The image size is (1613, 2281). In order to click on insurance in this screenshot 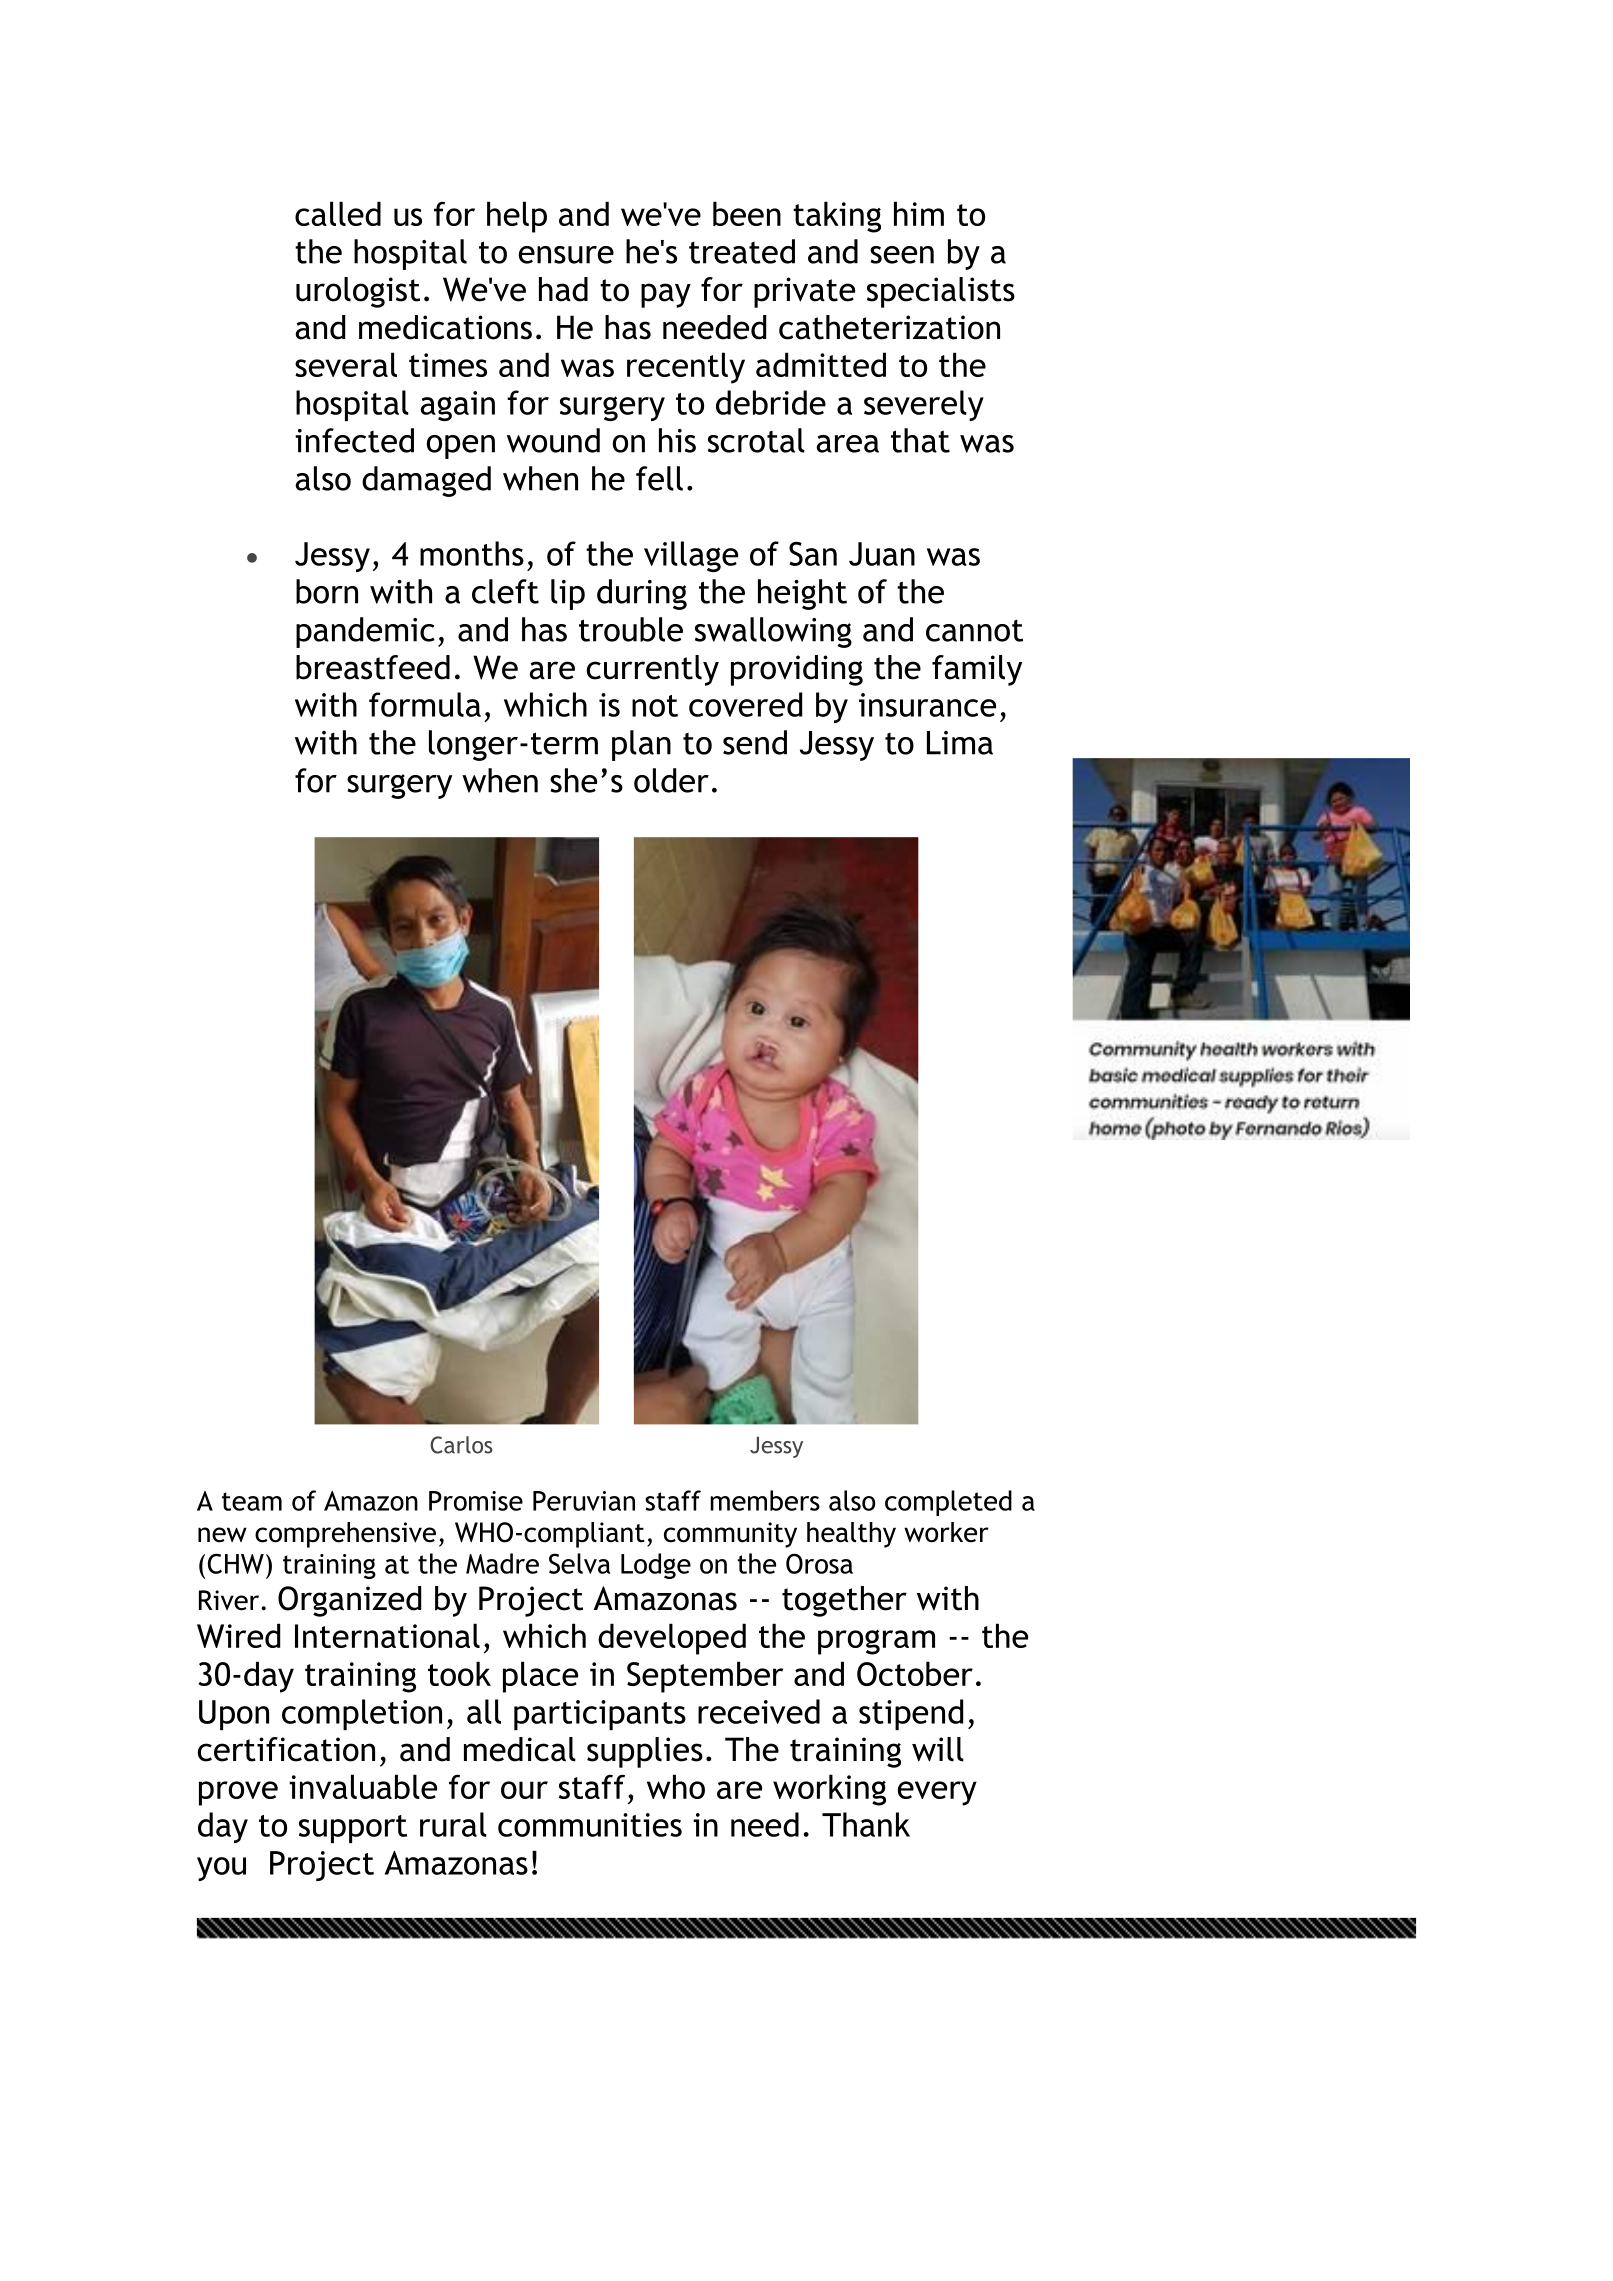, I will do `click(927, 705)`.
